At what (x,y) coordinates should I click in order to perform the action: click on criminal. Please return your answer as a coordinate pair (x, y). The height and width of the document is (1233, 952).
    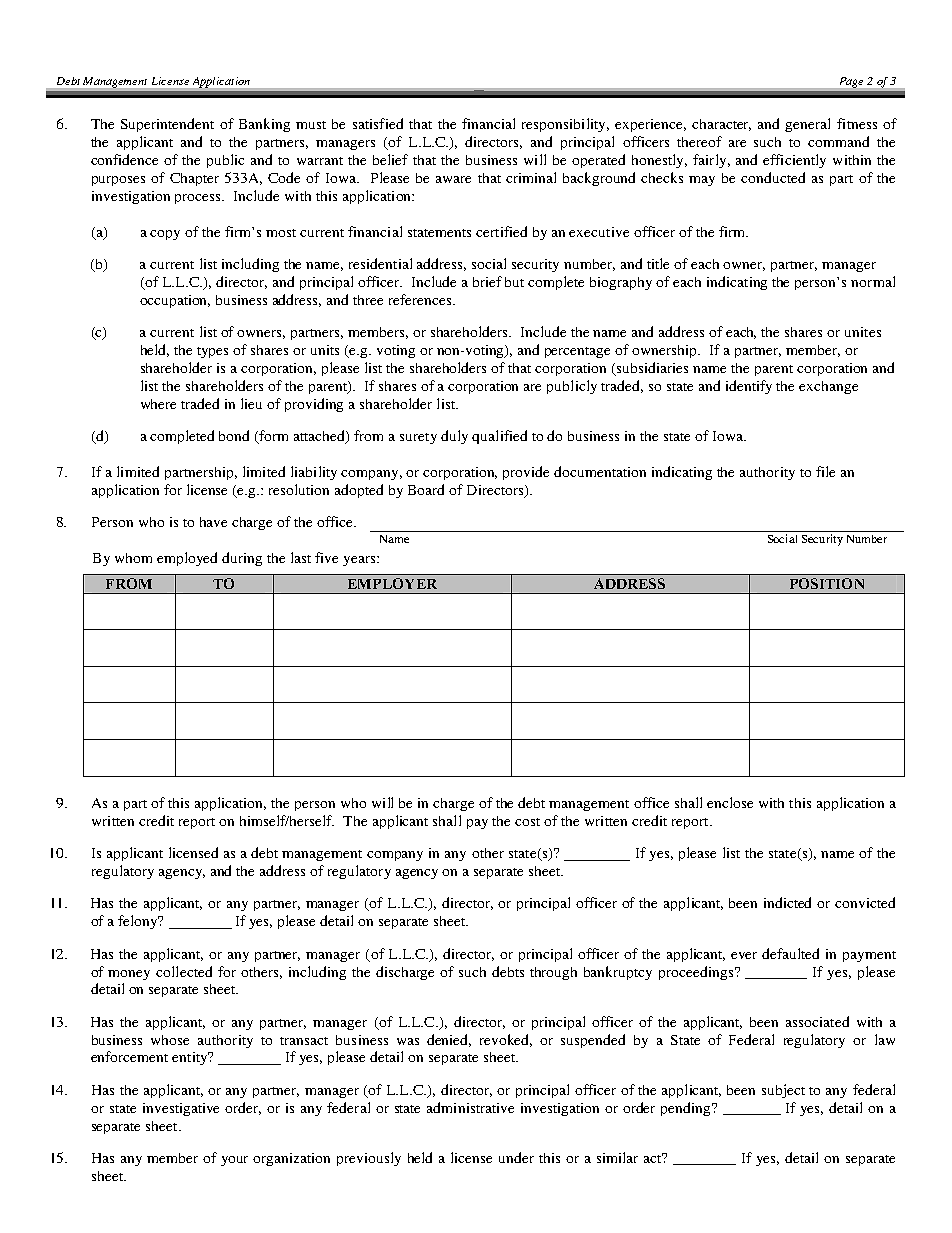
    Looking at the image, I should click on (531, 177).
